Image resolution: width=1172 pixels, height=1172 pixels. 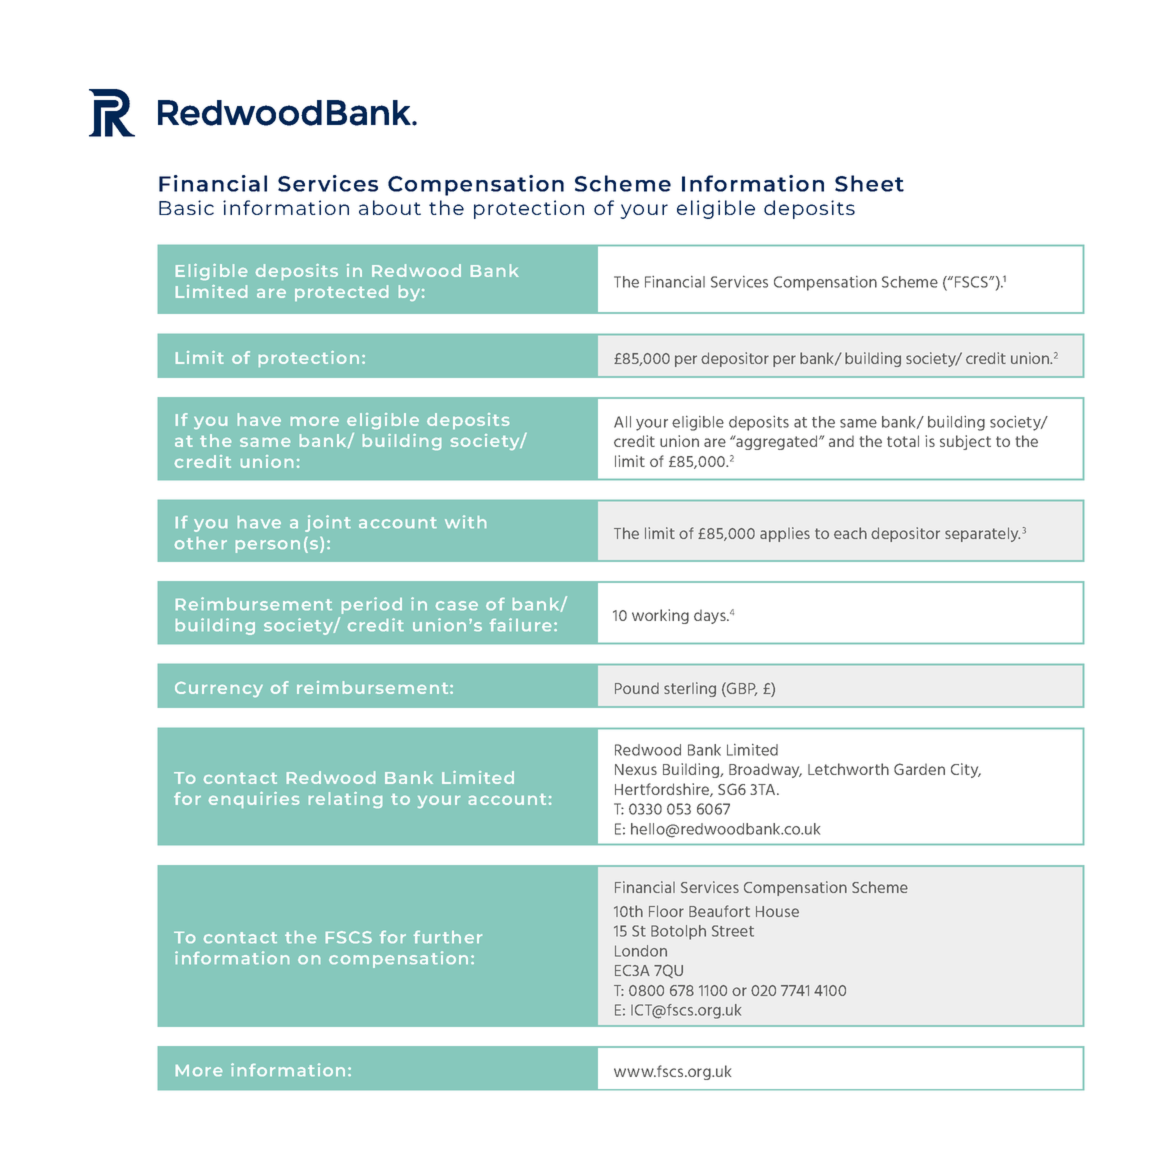 What do you see at coordinates (328, 523) in the image?
I see `joint` at bounding box center [328, 523].
